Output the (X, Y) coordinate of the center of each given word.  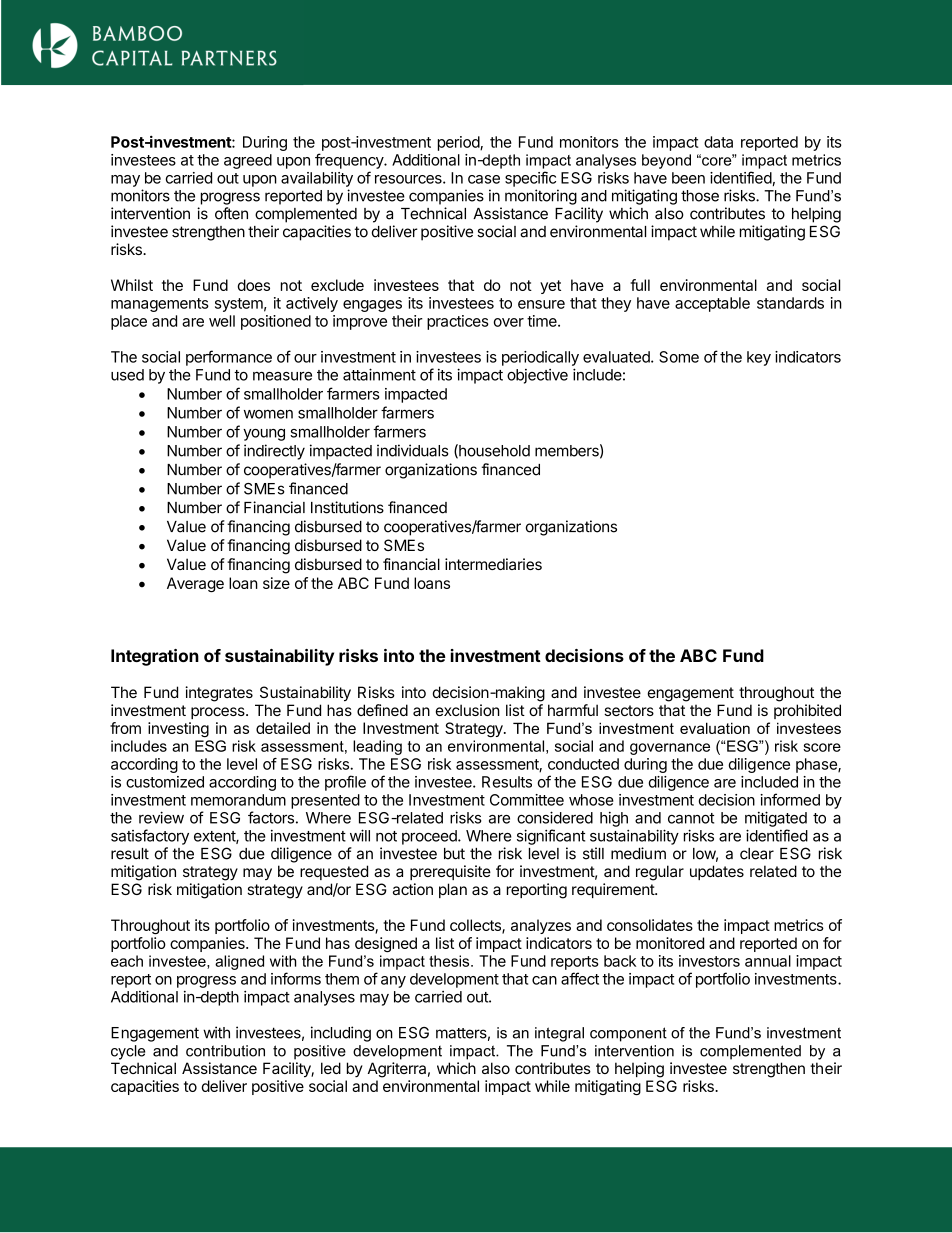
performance (229, 358)
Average (195, 584)
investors (709, 961)
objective (537, 376)
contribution (225, 1051)
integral (559, 1034)
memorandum (238, 800)
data (718, 142)
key (759, 358)
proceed (430, 837)
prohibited (807, 711)
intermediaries (493, 564)
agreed (248, 161)
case (484, 179)
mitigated (776, 819)
